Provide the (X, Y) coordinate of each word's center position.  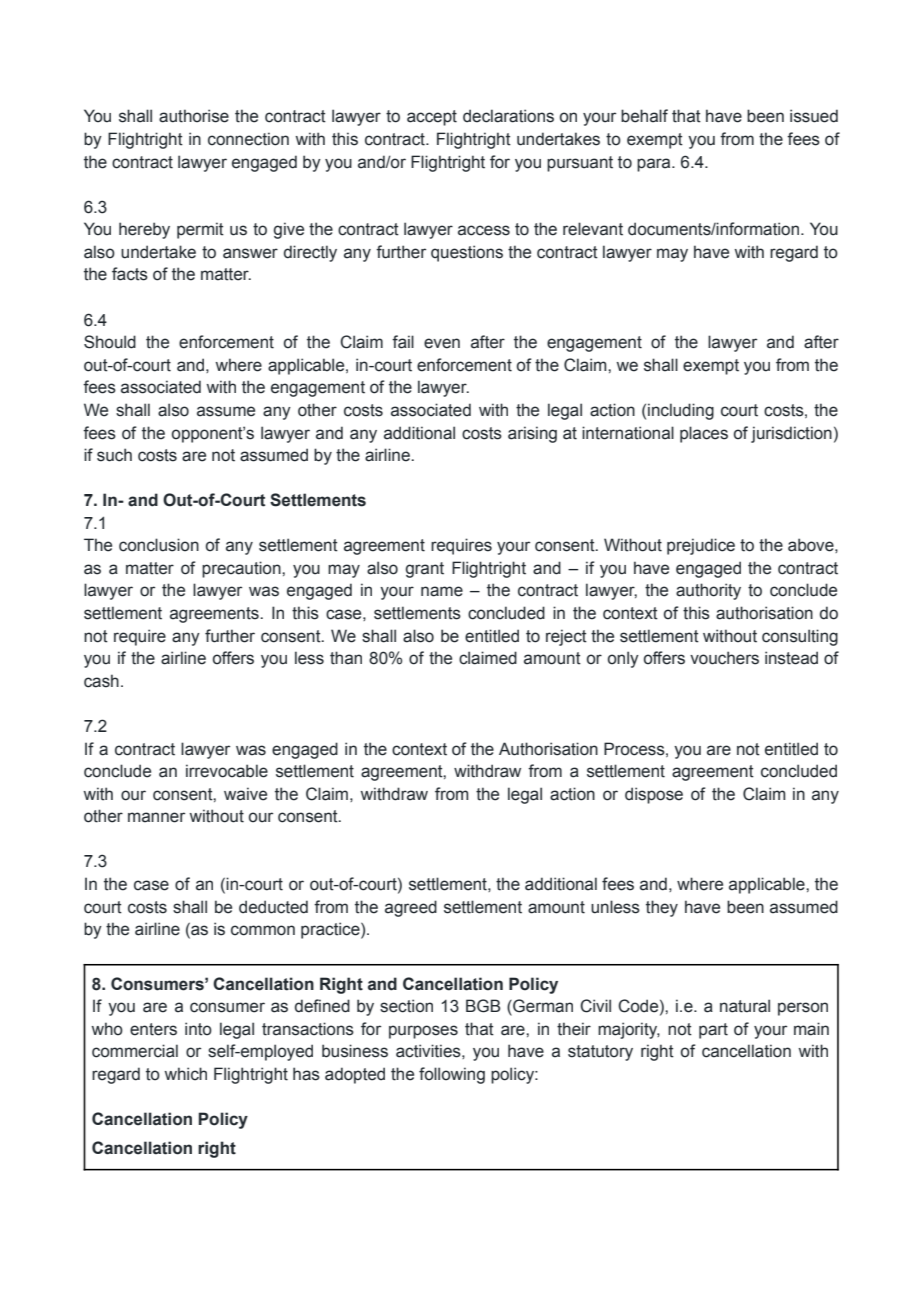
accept (432, 118)
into (198, 1029)
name (442, 591)
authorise (194, 116)
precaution (242, 569)
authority (708, 591)
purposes (423, 1032)
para (655, 165)
